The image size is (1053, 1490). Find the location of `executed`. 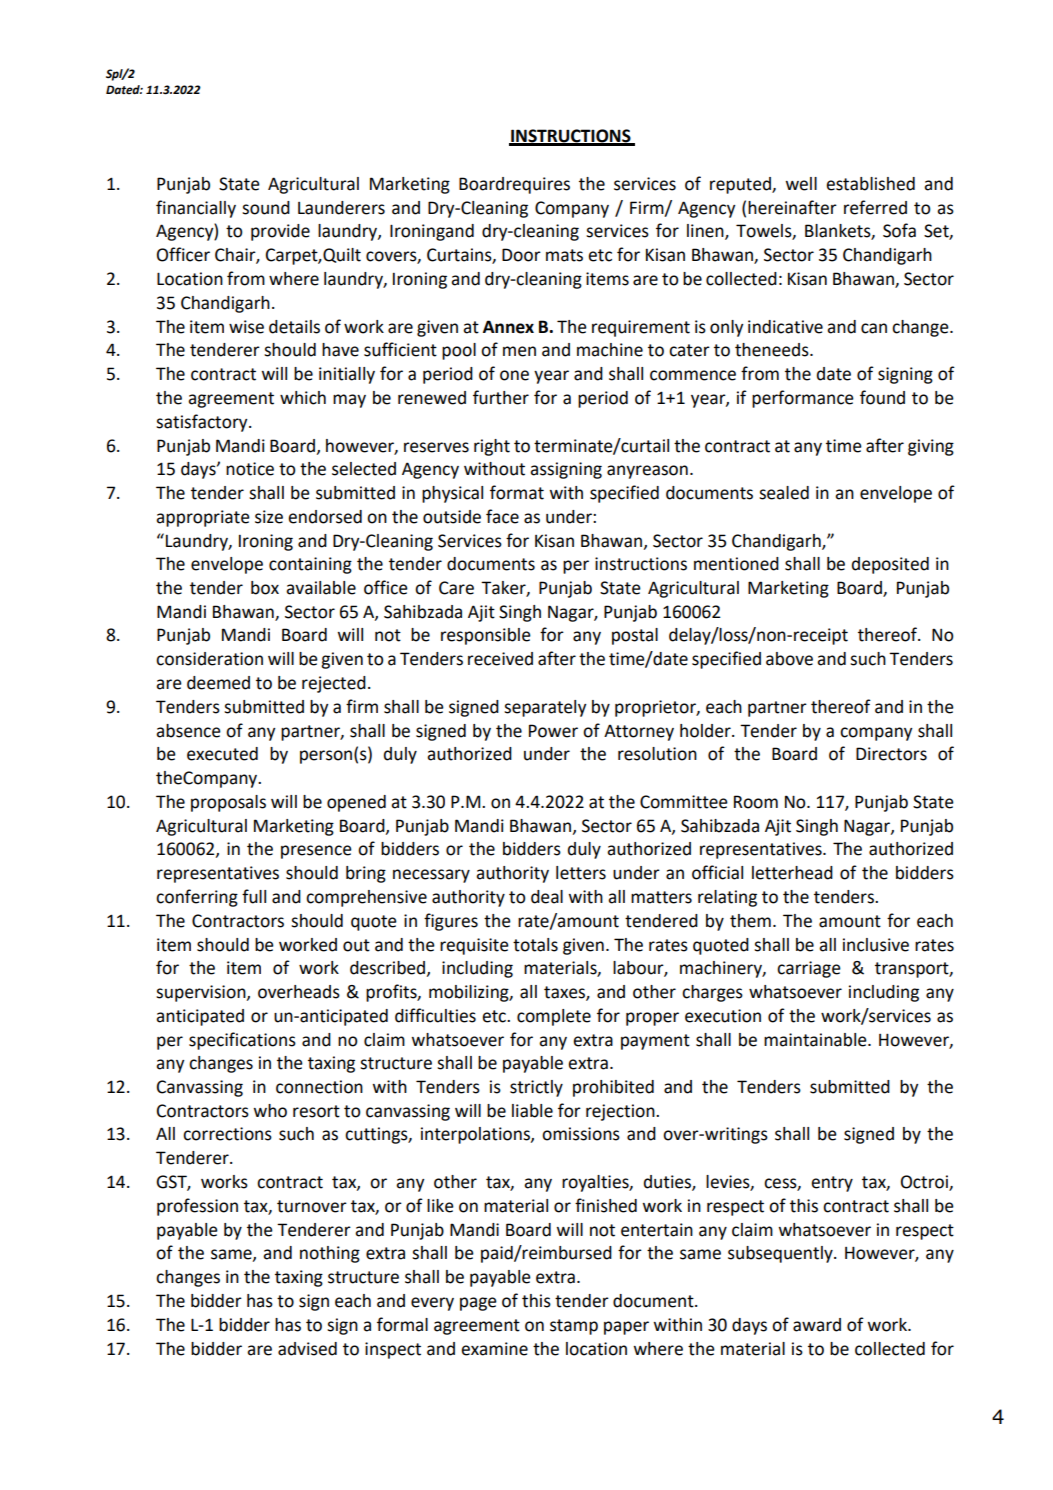

executed is located at coordinates (222, 754).
